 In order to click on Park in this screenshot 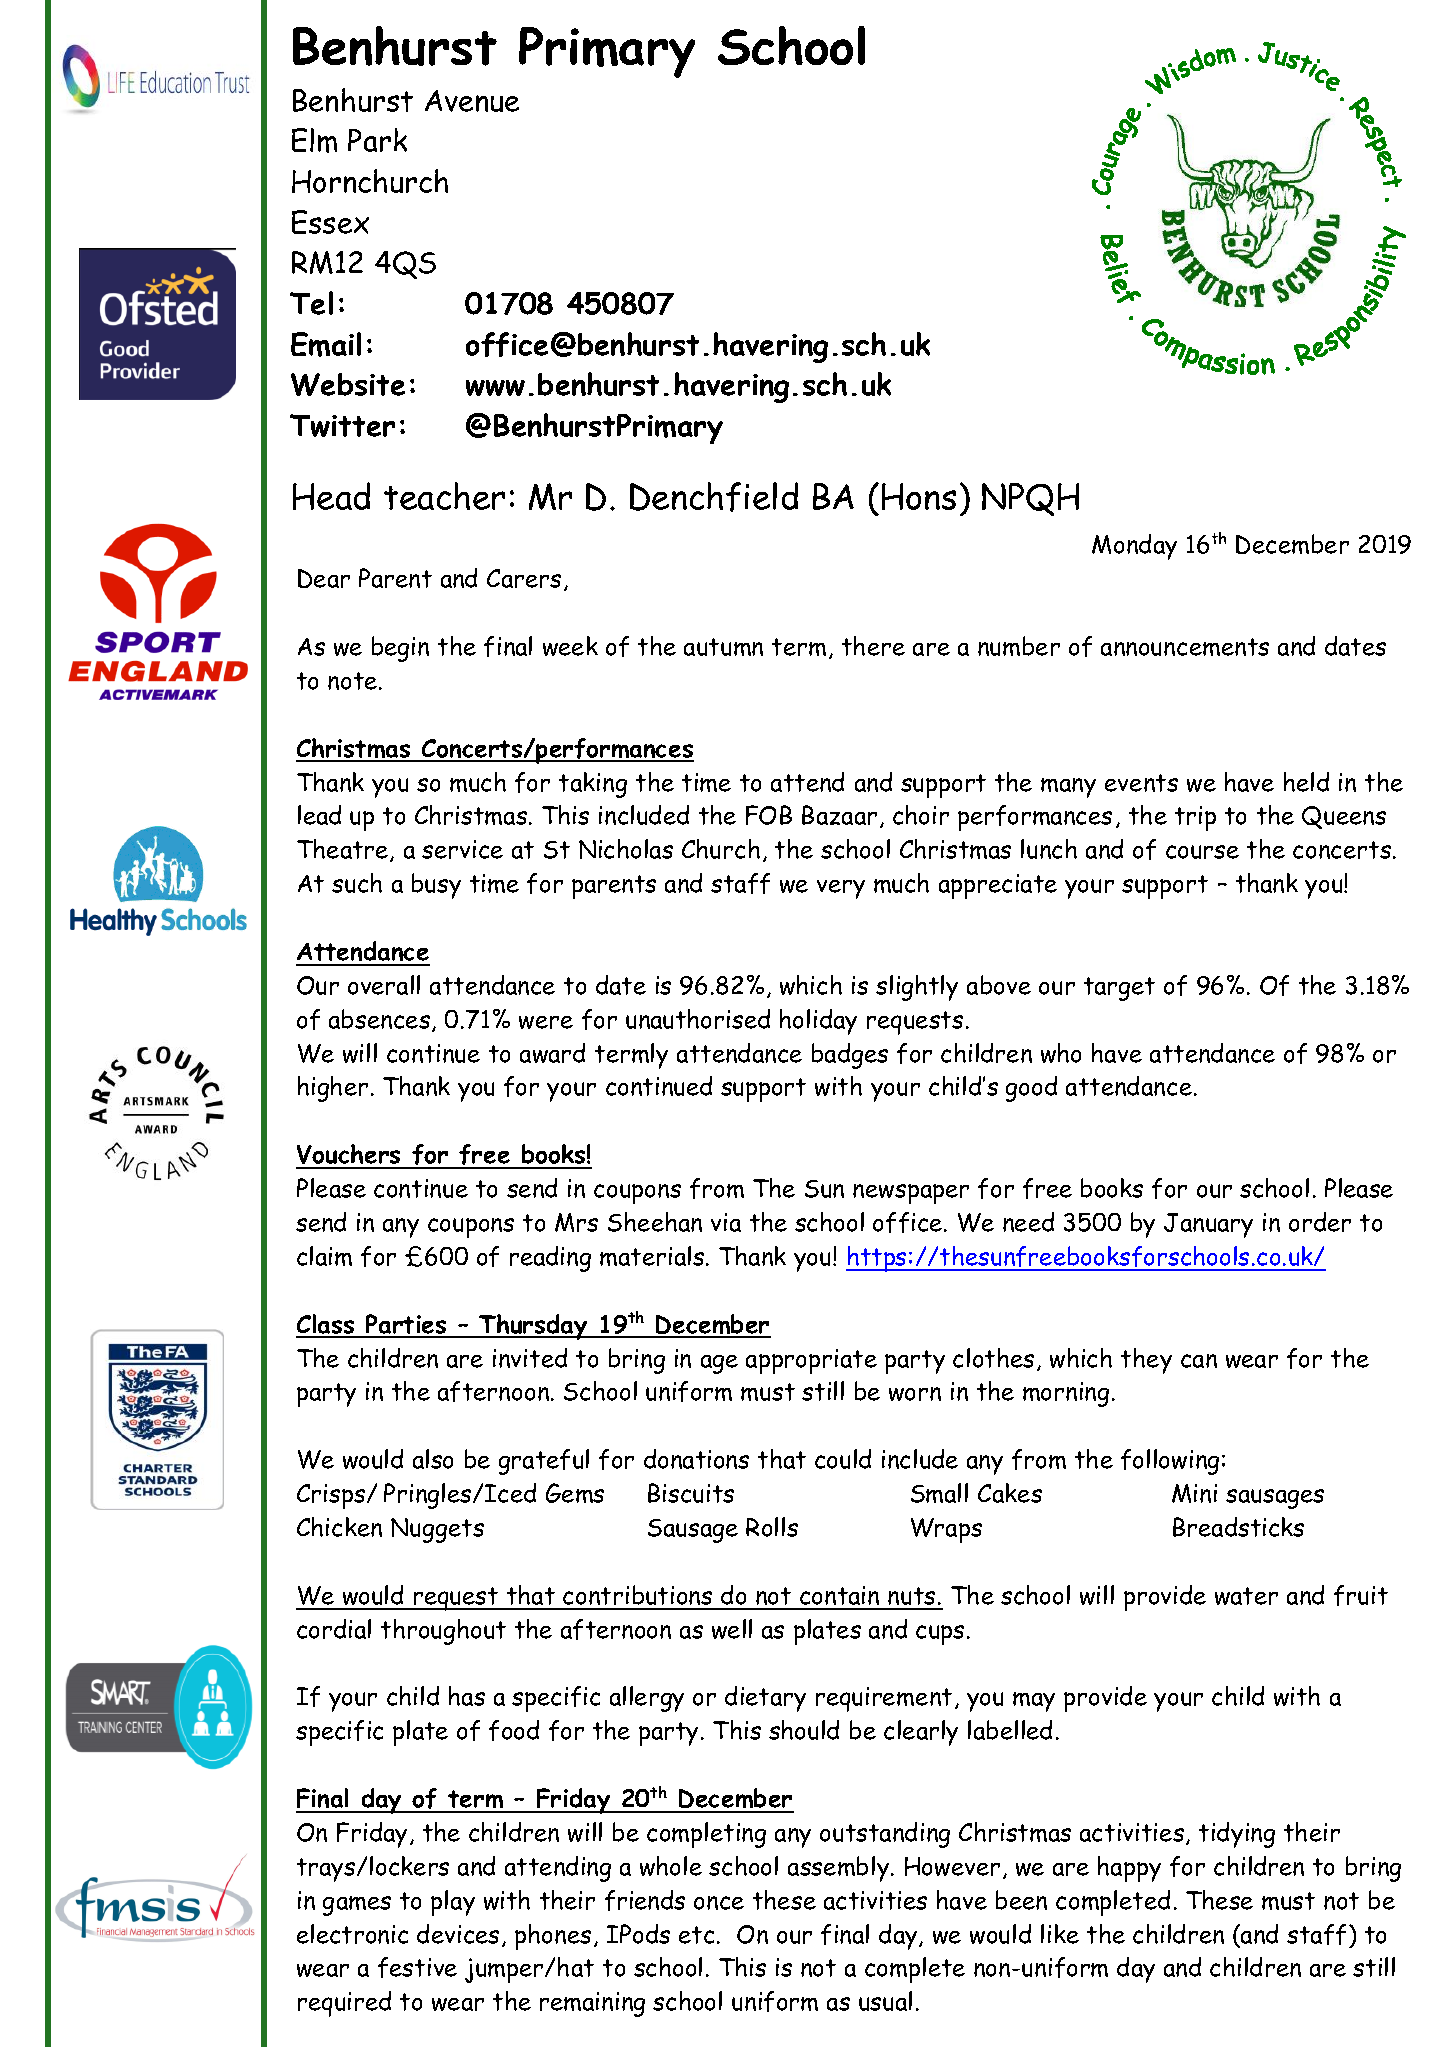, I will do `click(377, 140)`.
